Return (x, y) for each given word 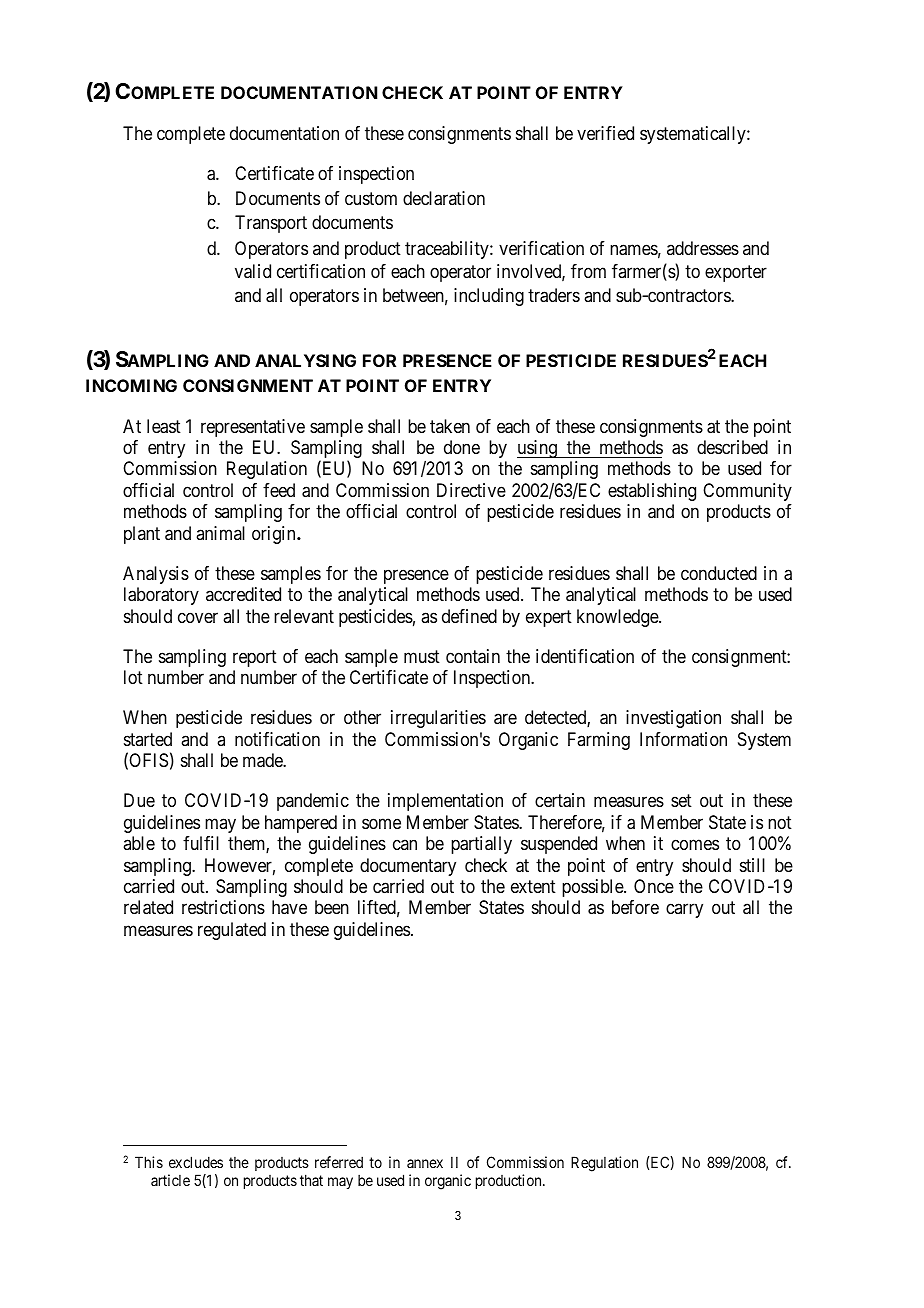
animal (220, 533)
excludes (196, 1162)
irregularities (438, 719)
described (732, 447)
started (148, 739)
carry (684, 911)
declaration (444, 198)
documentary (408, 867)
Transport (271, 224)
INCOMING (131, 385)
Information (683, 739)
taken (450, 426)
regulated (232, 931)
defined (469, 616)
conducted (719, 573)
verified (605, 133)
